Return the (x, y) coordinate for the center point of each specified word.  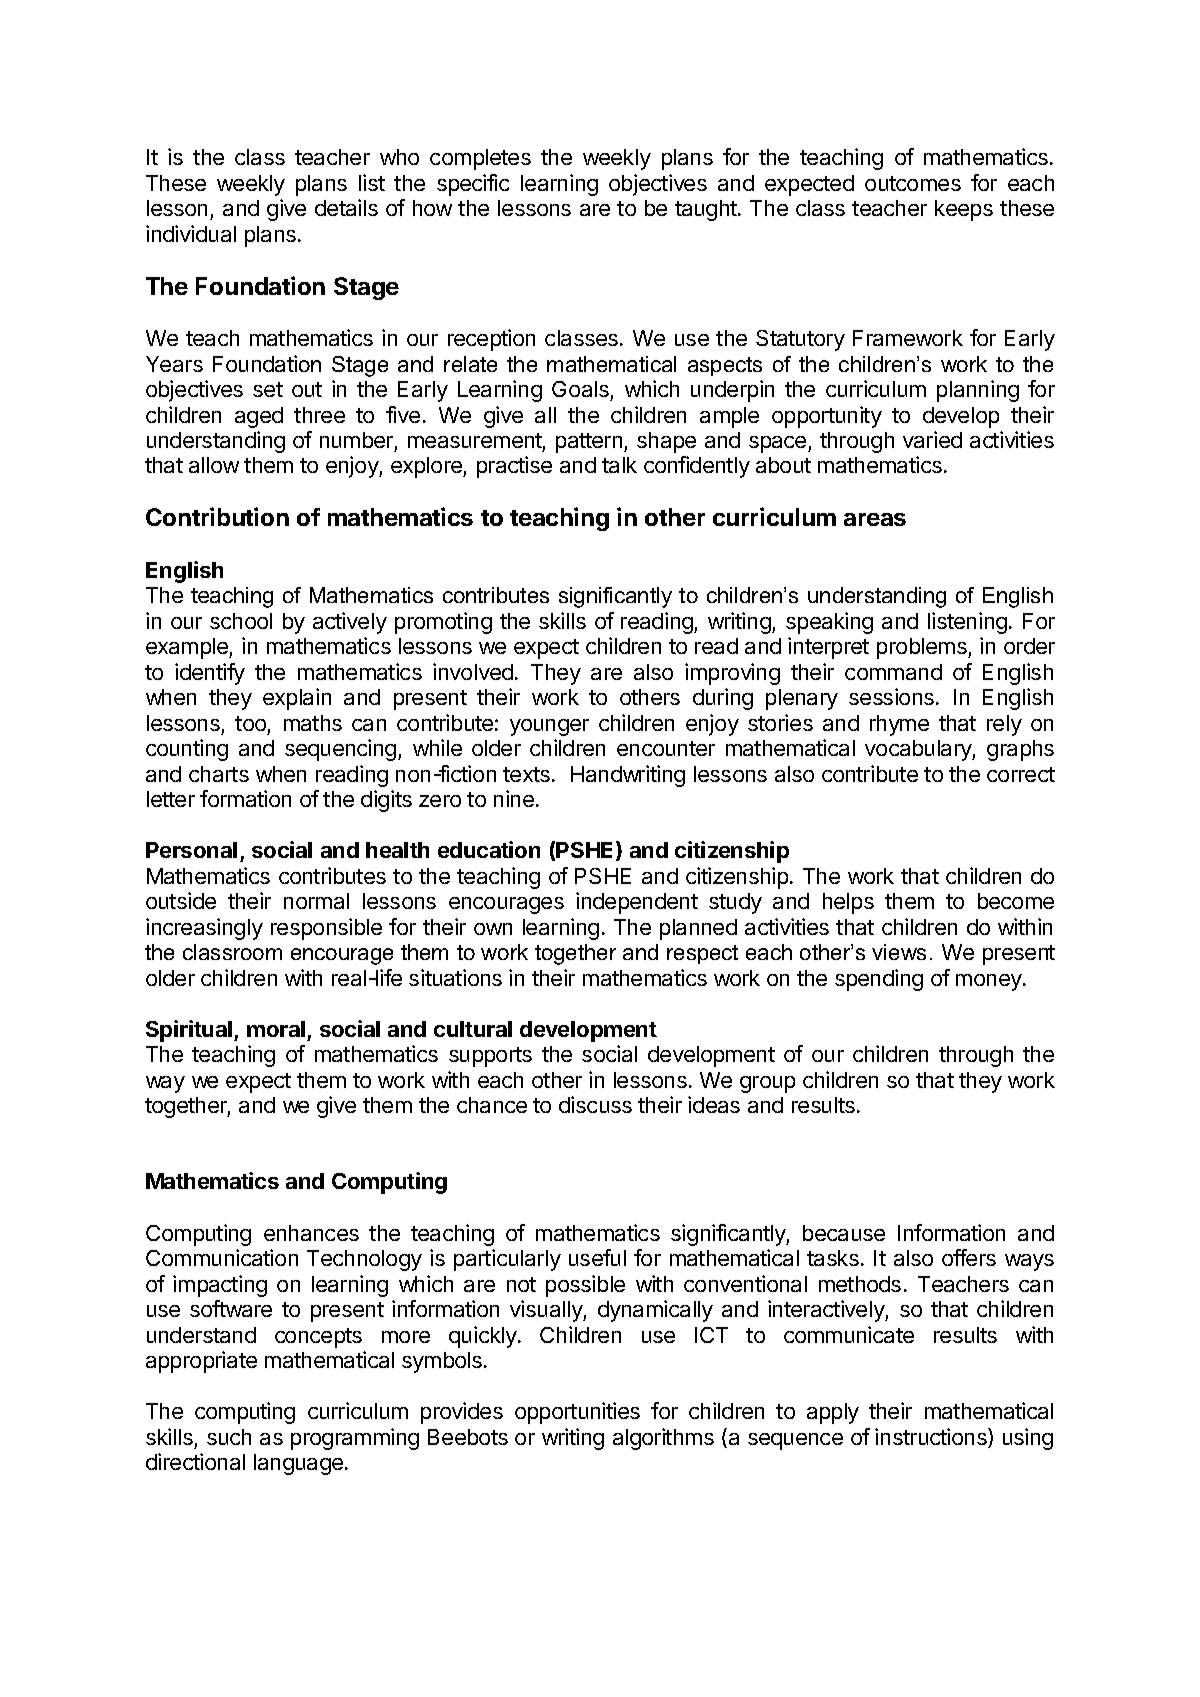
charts (219, 774)
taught (707, 210)
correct (1021, 774)
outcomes (913, 183)
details (346, 207)
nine (514, 798)
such (229, 1437)
